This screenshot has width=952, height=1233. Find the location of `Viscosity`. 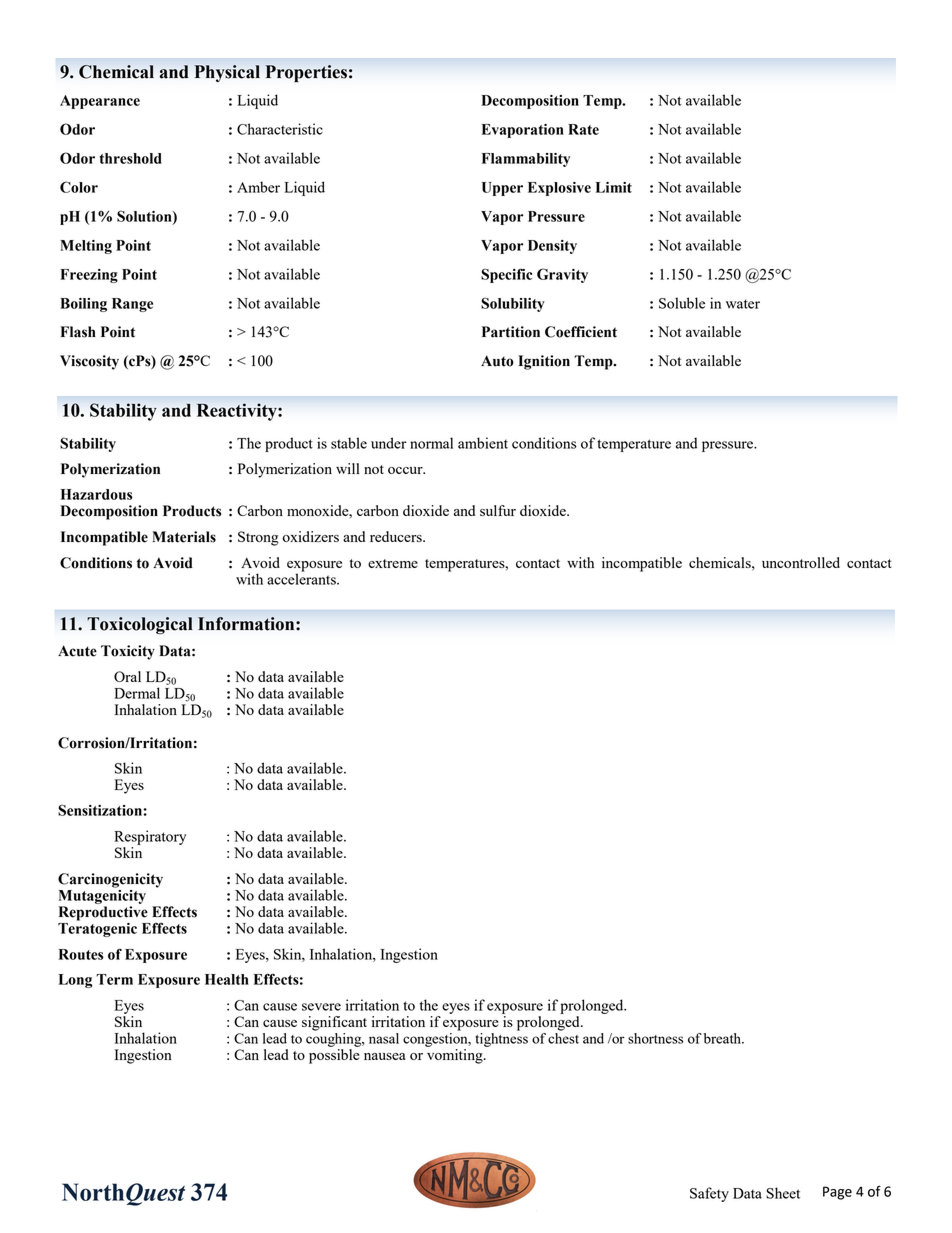

Viscosity is located at coordinates (89, 362).
